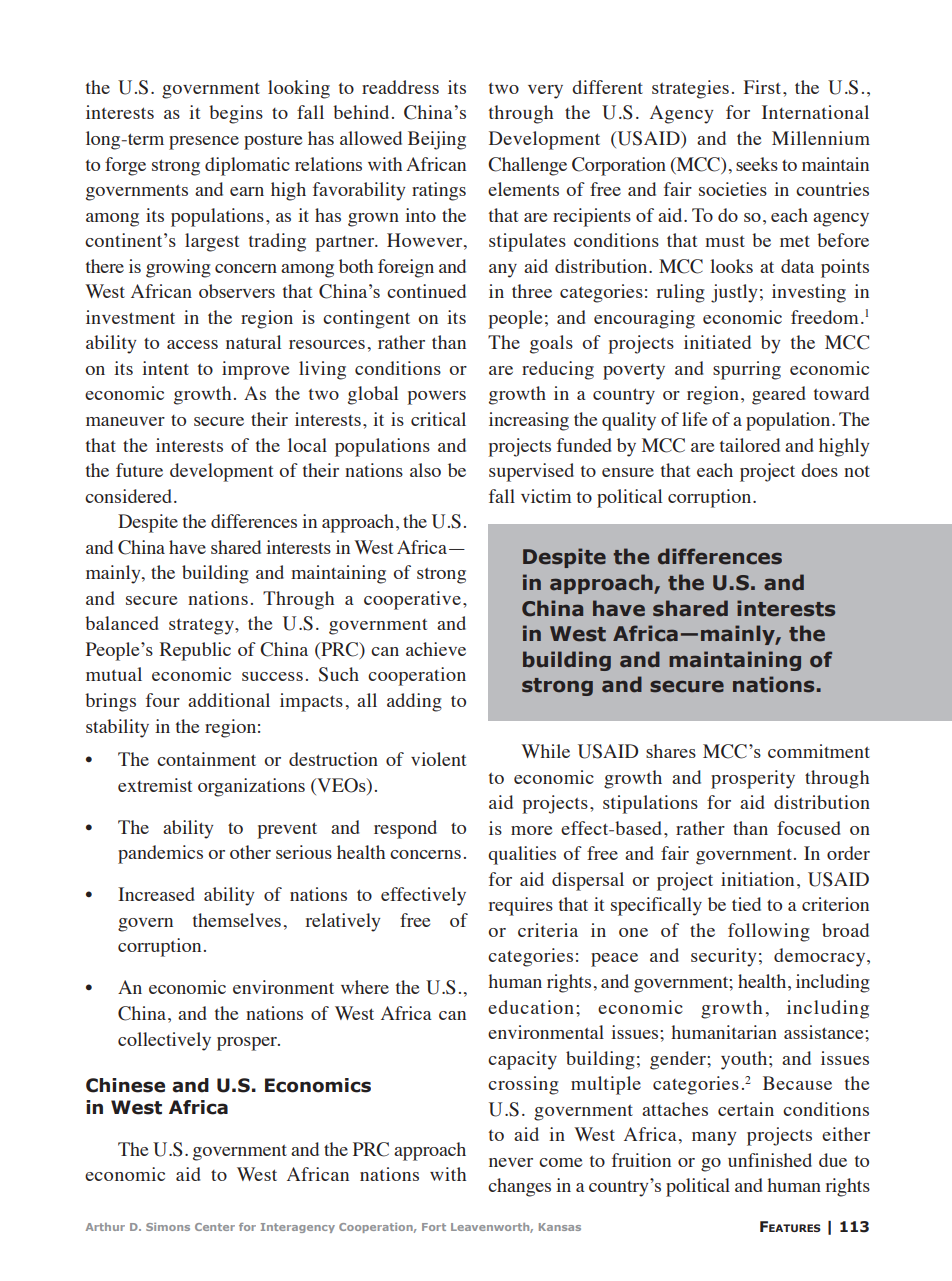  What do you see at coordinates (206, 759) in the screenshot?
I see `containment` at bounding box center [206, 759].
